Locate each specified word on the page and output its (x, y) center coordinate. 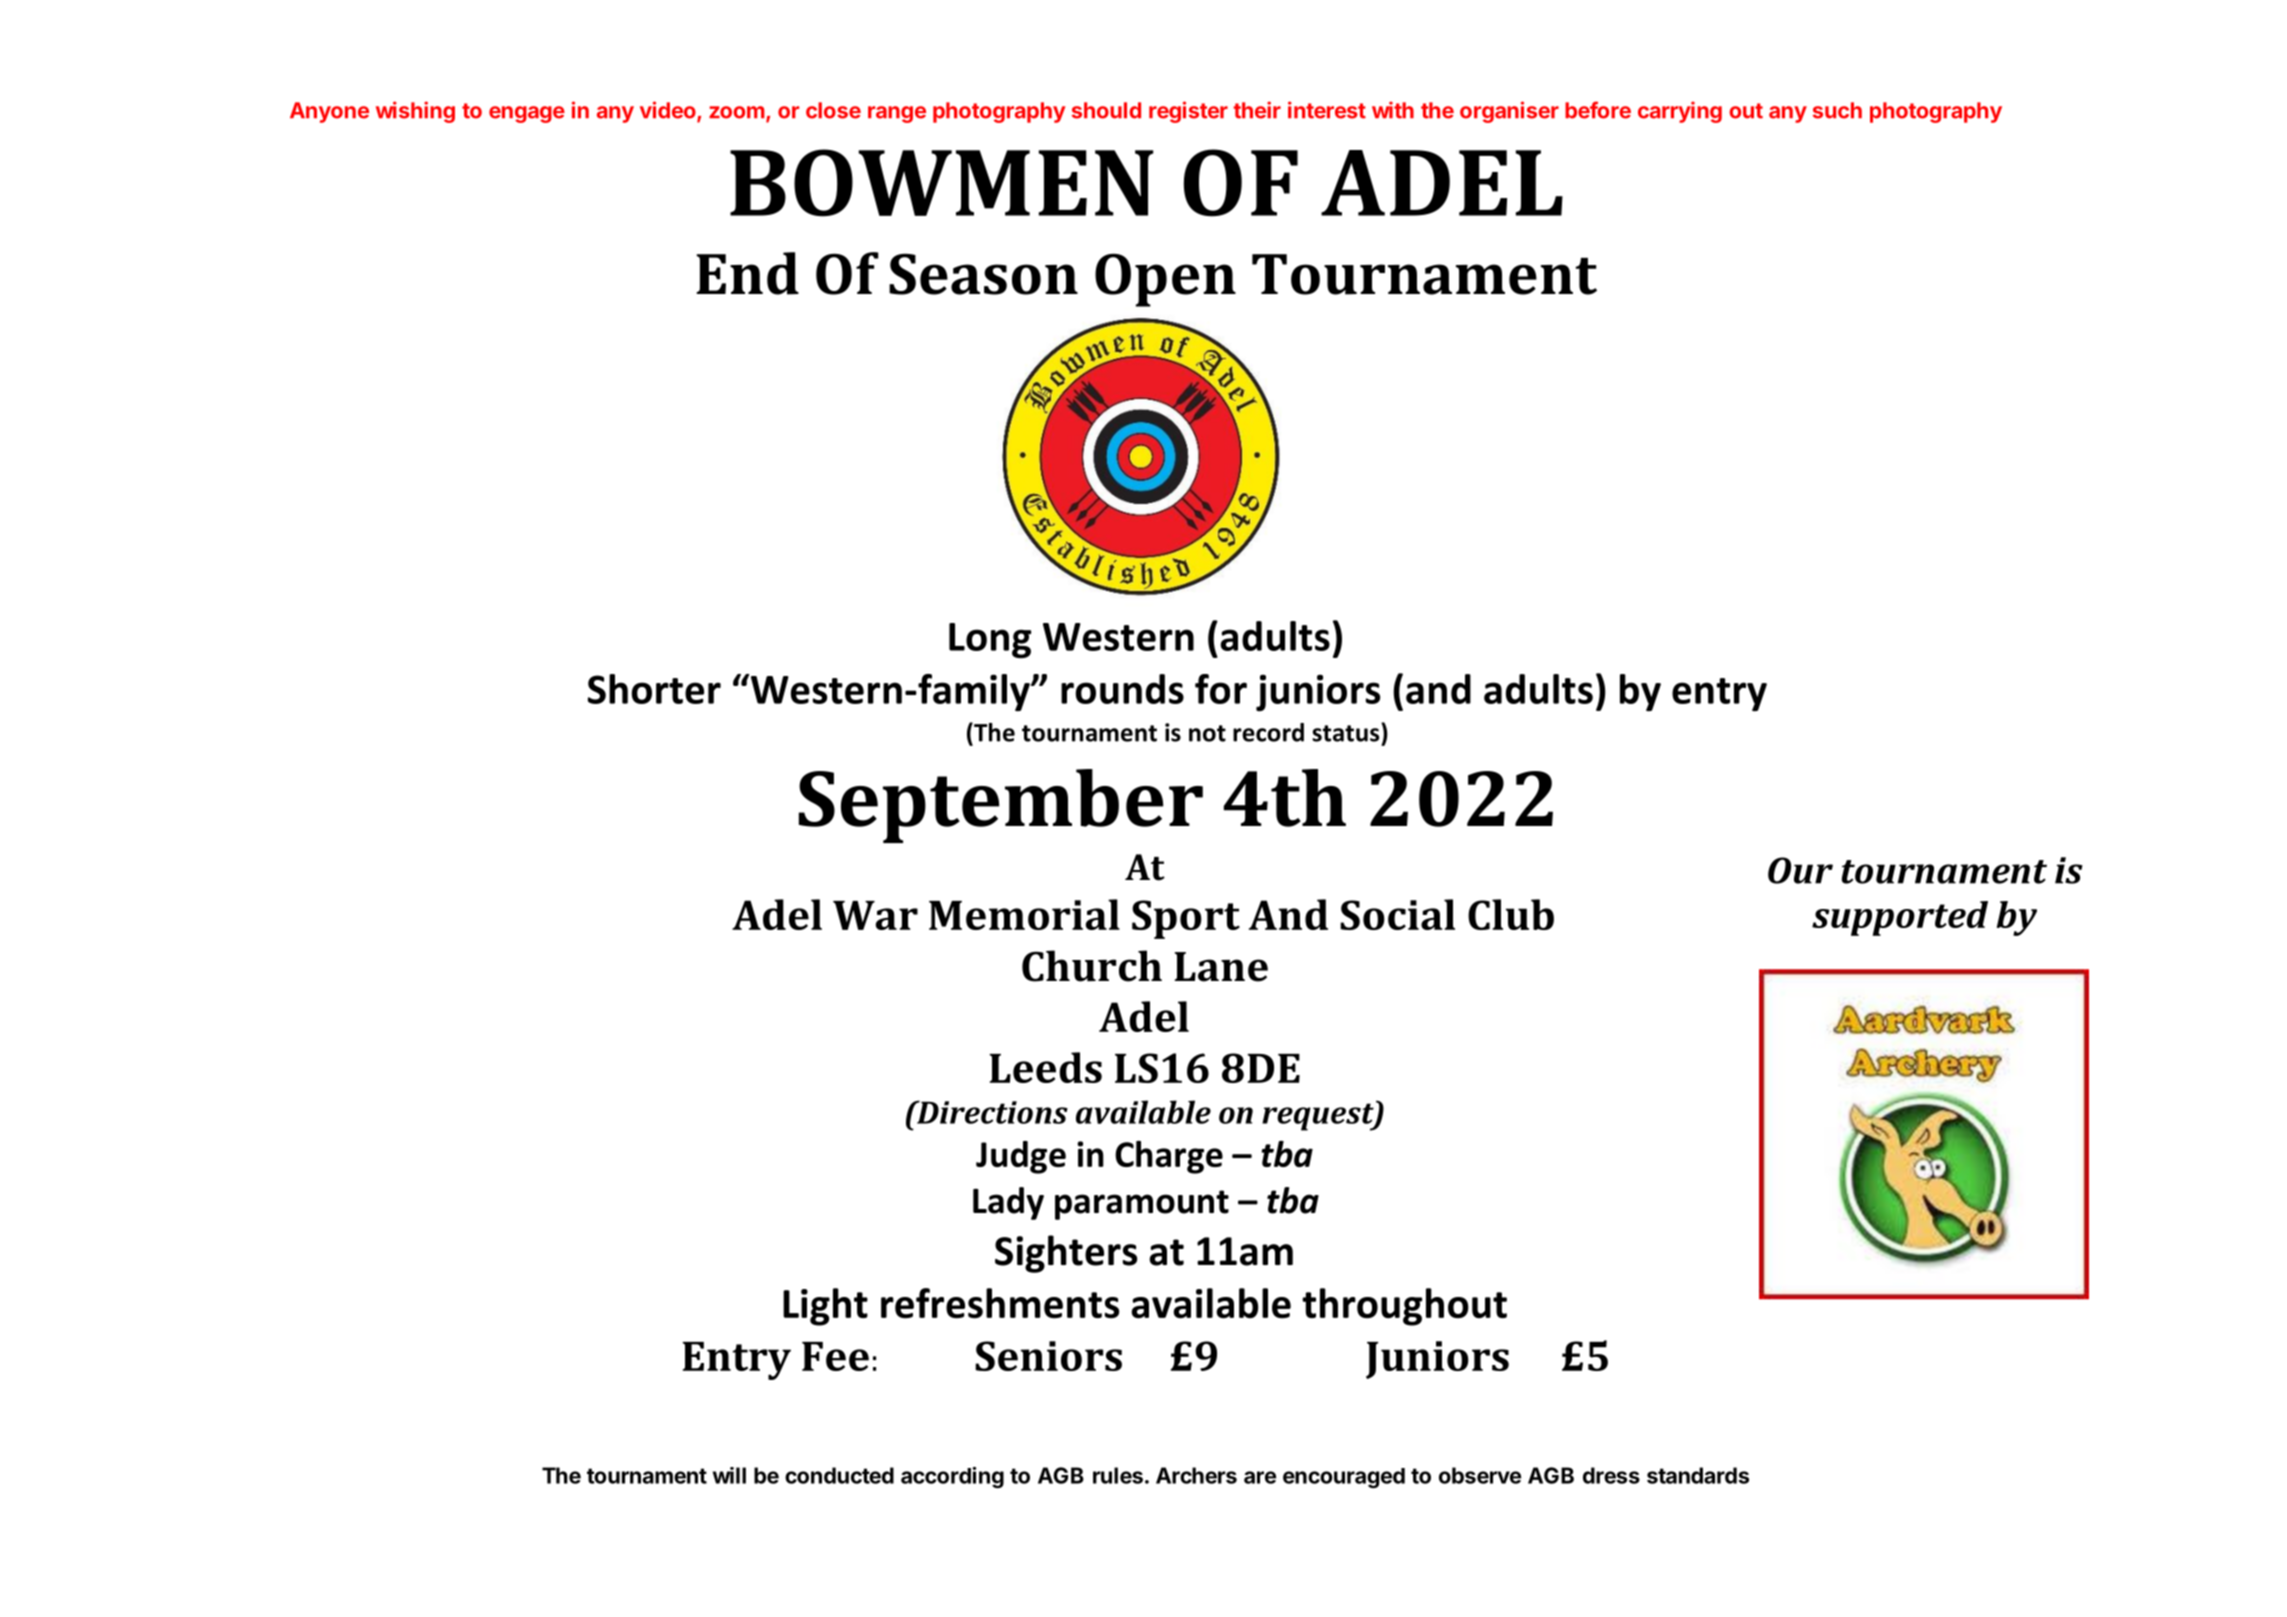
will (729, 1475)
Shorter (654, 689)
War (875, 915)
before (1598, 110)
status (1347, 732)
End (747, 273)
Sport (1186, 919)
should (1106, 110)
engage (527, 114)
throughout (1404, 1307)
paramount (1142, 1205)
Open (1165, 280)
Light (825, 1307)
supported (1900, 918)
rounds (1122, 689)
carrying (1680, 112)
